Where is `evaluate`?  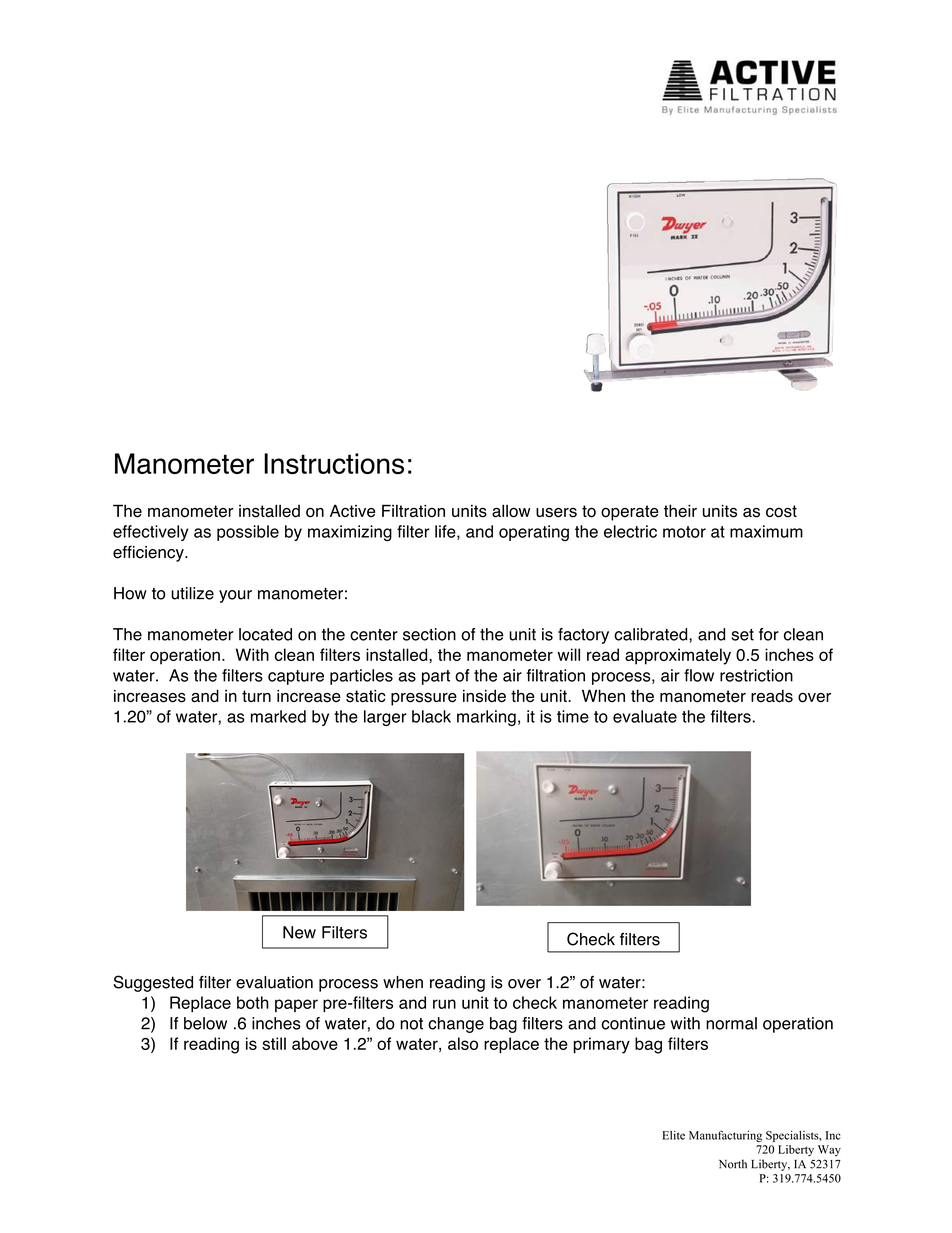 evaluate is located at coordinates (645, 716).
